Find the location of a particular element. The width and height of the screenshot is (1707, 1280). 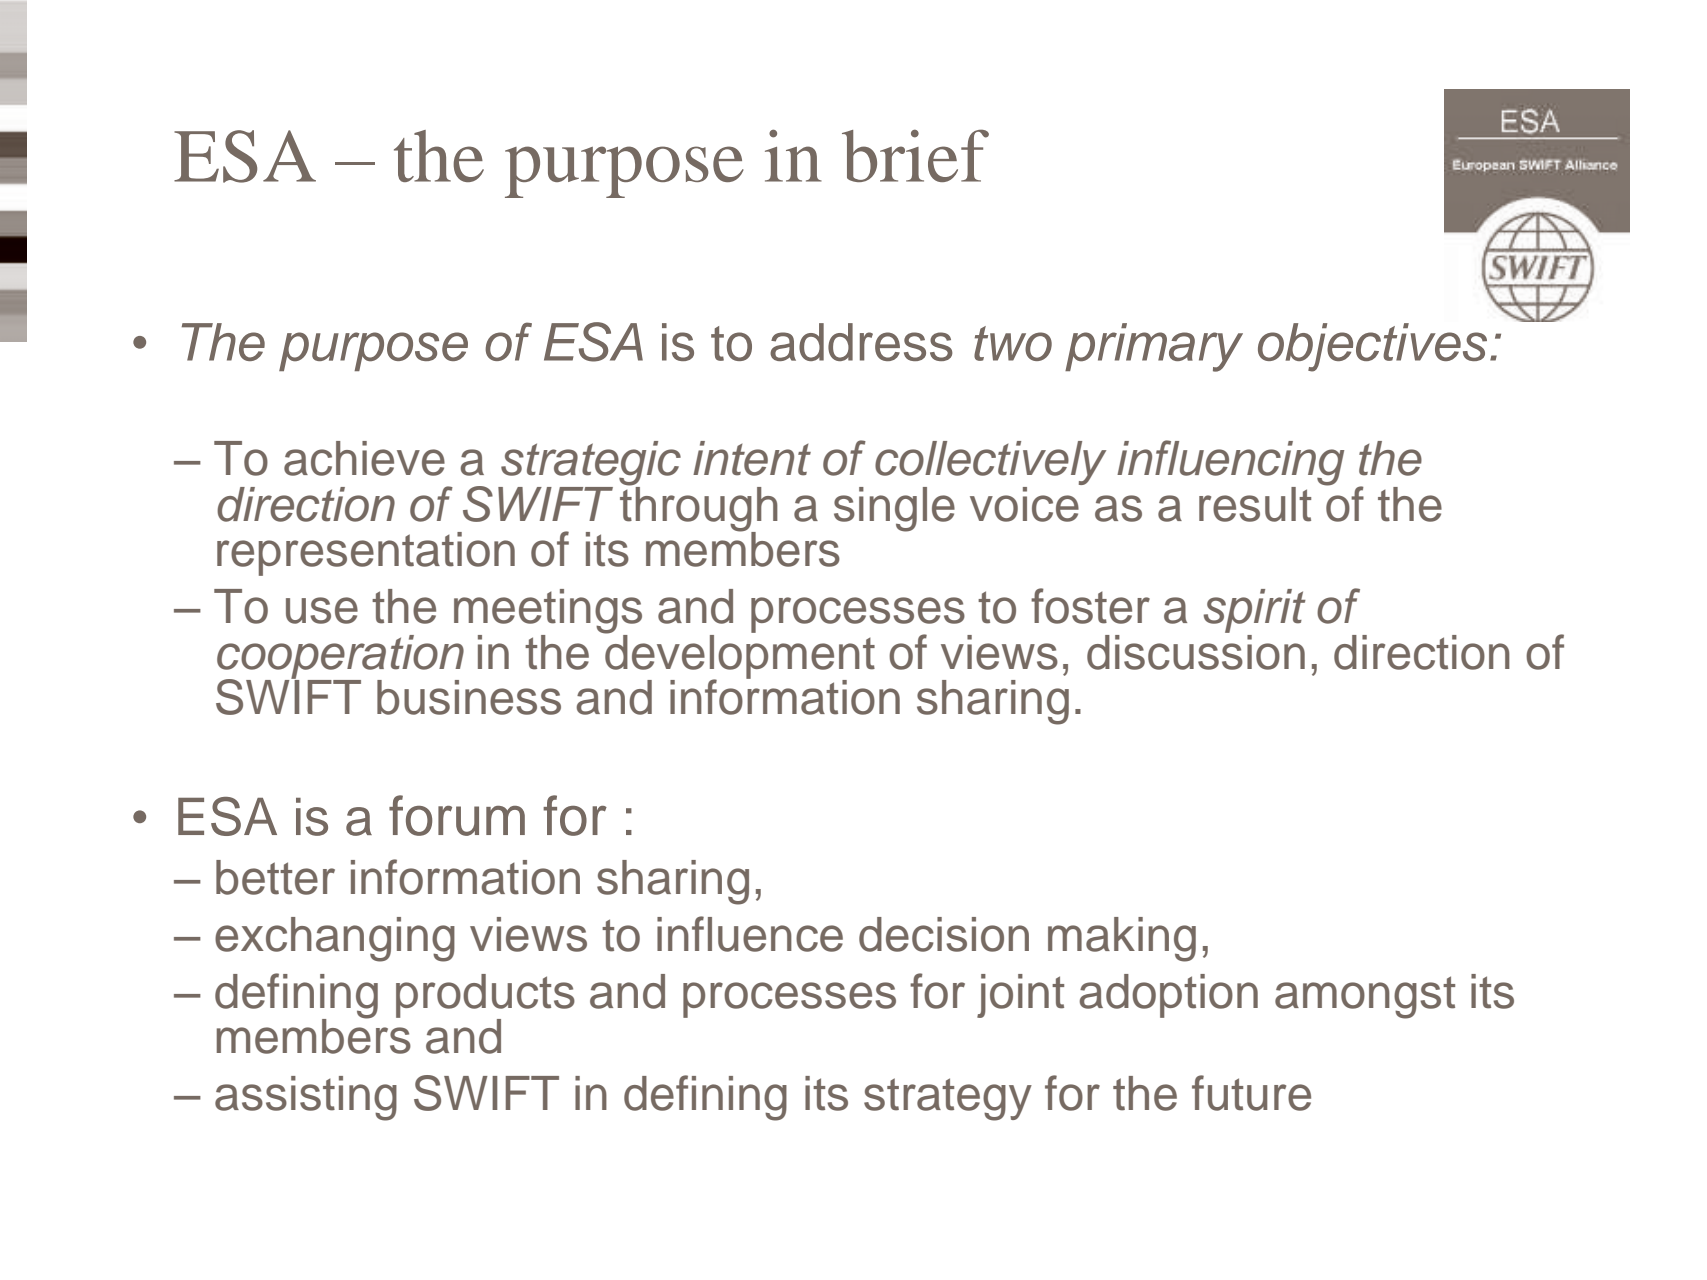

assisting is located at coordinates (306, 1098).
